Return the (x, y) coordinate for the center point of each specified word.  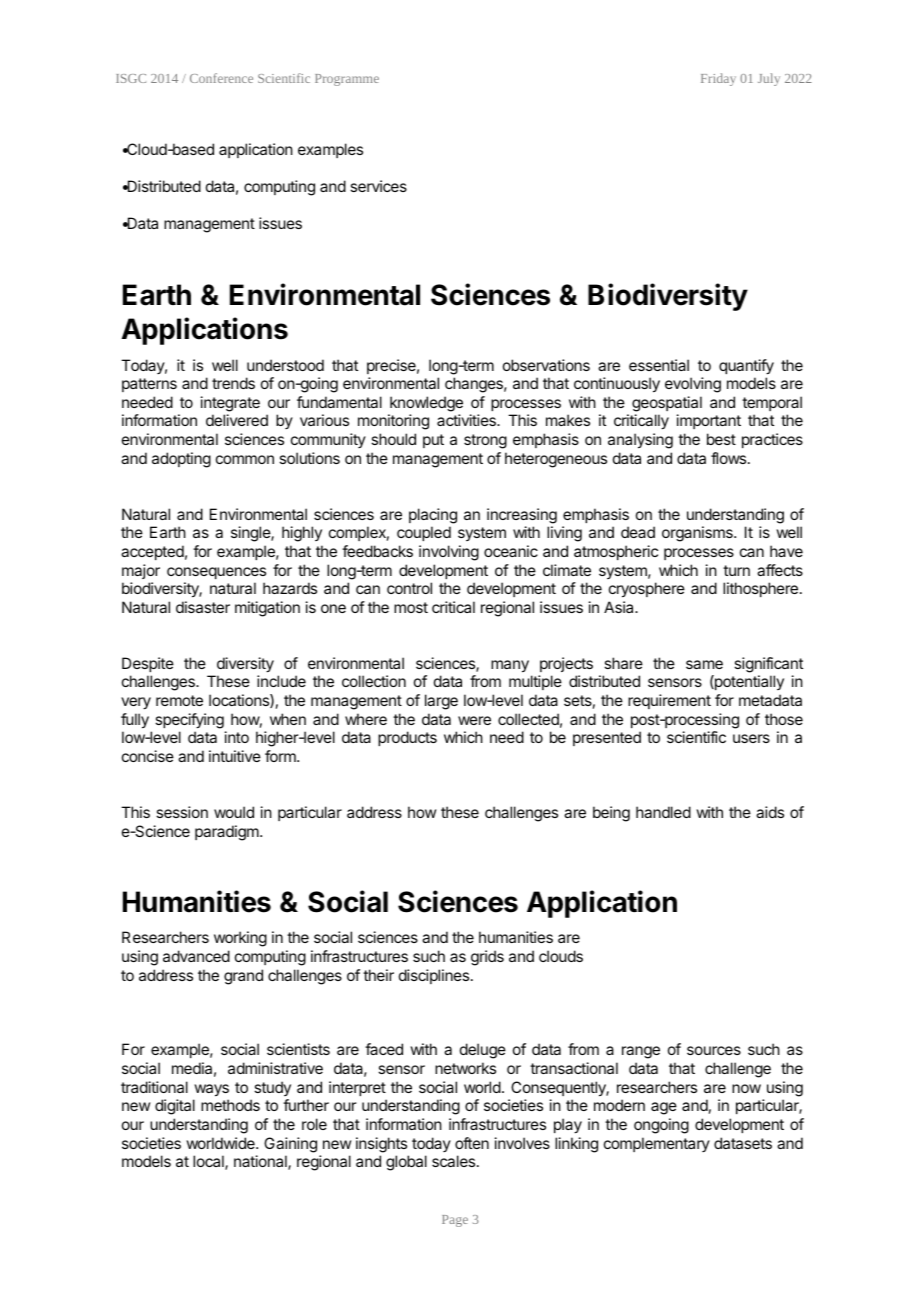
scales (455, 1161)
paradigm (228, 833)
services (378, 186)
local (209, 1162)
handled (663, 812)
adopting (181, 460)
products (407, 738)
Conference (221, 78)
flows (730, 458)
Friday (718, 79)
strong (485, 441)
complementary (657, 1144)
